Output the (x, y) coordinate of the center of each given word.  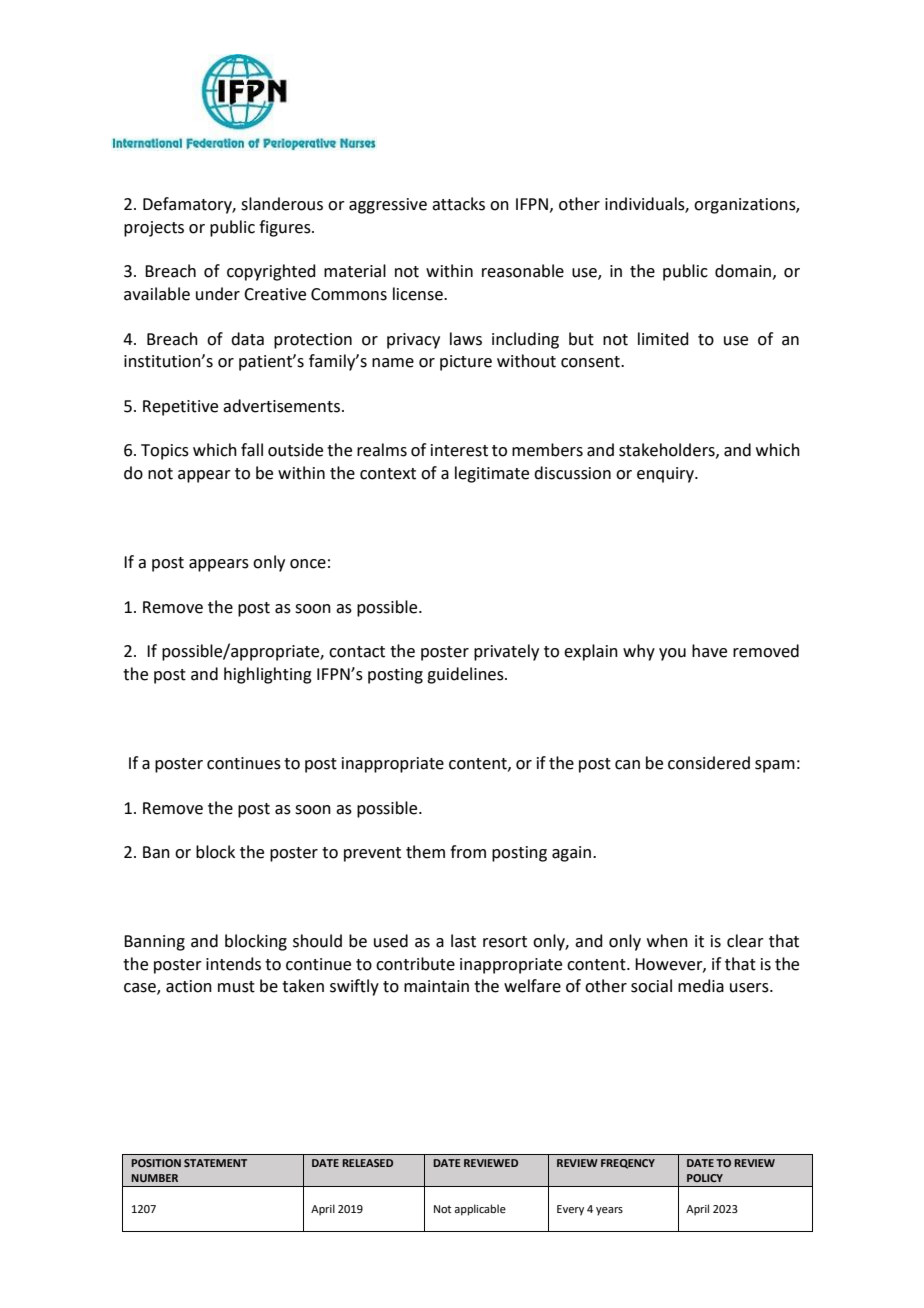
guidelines (466, 675)
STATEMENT (215, 1163)
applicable (480, 1210)
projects (154, 229)
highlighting (268, 675)
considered (709, 763)
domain (743, 271)
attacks (458, 204)
